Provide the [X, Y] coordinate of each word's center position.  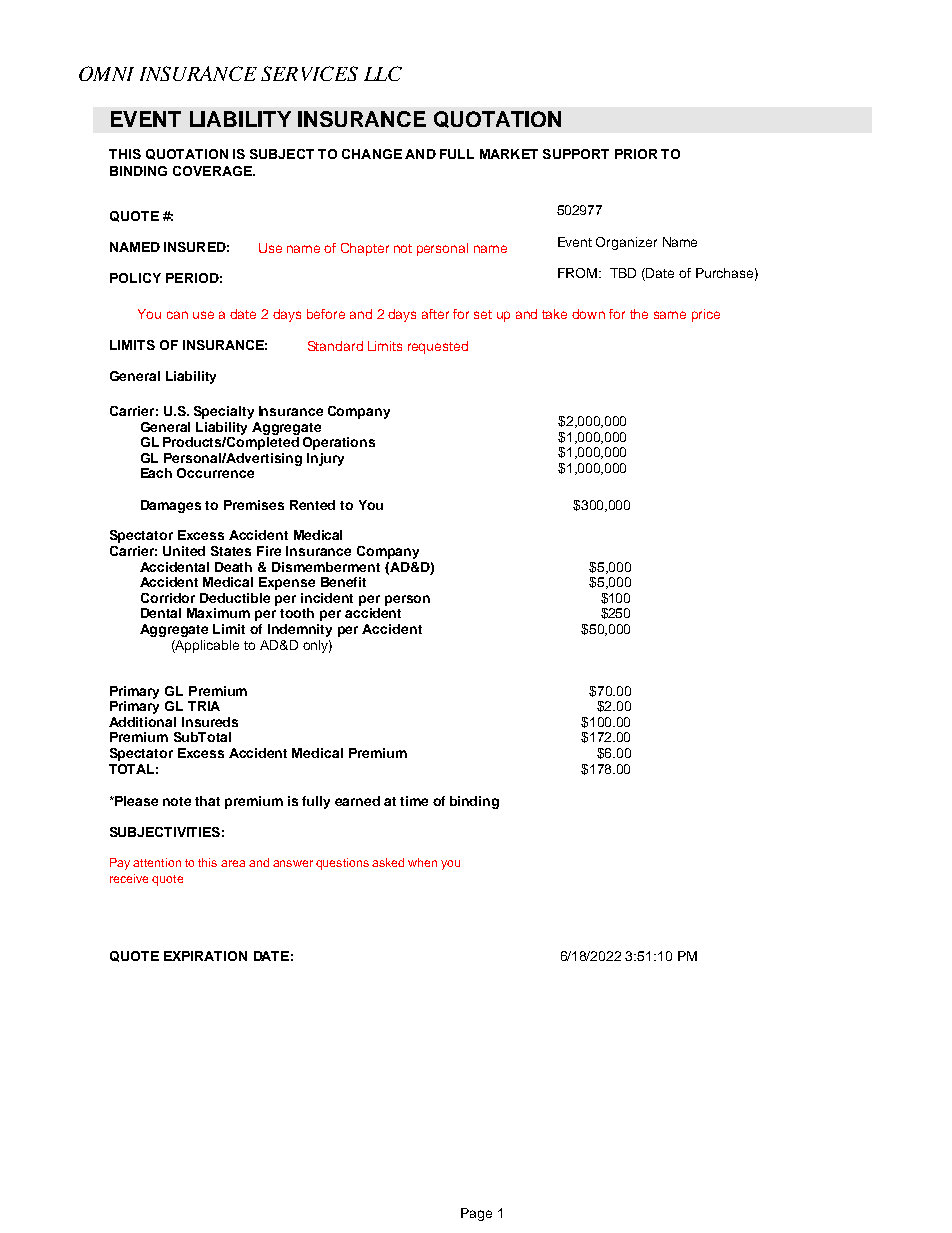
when [422, 862]
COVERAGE [213, 171]
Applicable [206, 646]
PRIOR [636, 154]
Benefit [343, 582]
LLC [383, 73]
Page [476, 1214]
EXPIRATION [205, 956]
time [414, 801]
